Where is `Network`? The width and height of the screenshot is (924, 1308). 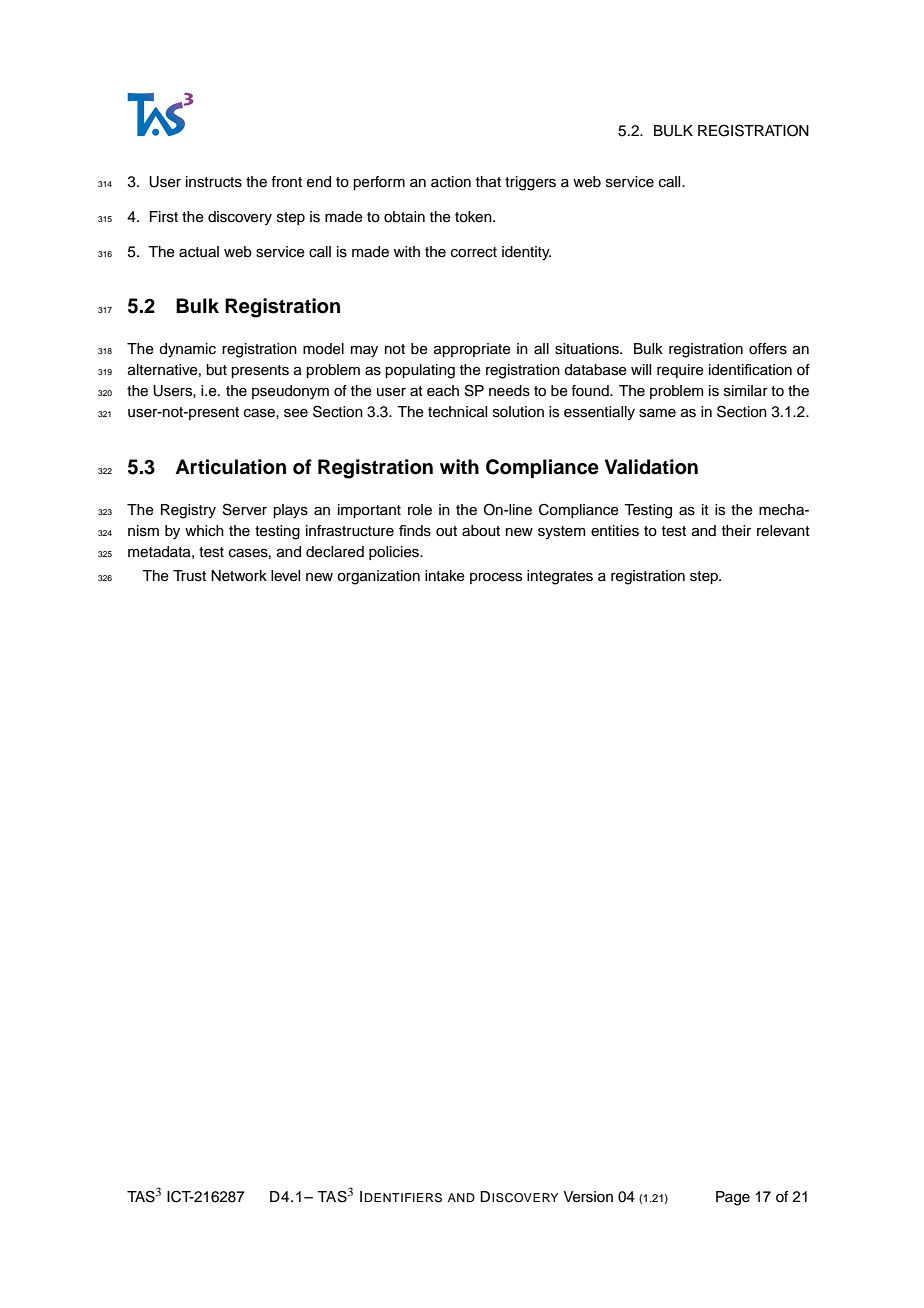
Network is located at coordinates (239, 576).
